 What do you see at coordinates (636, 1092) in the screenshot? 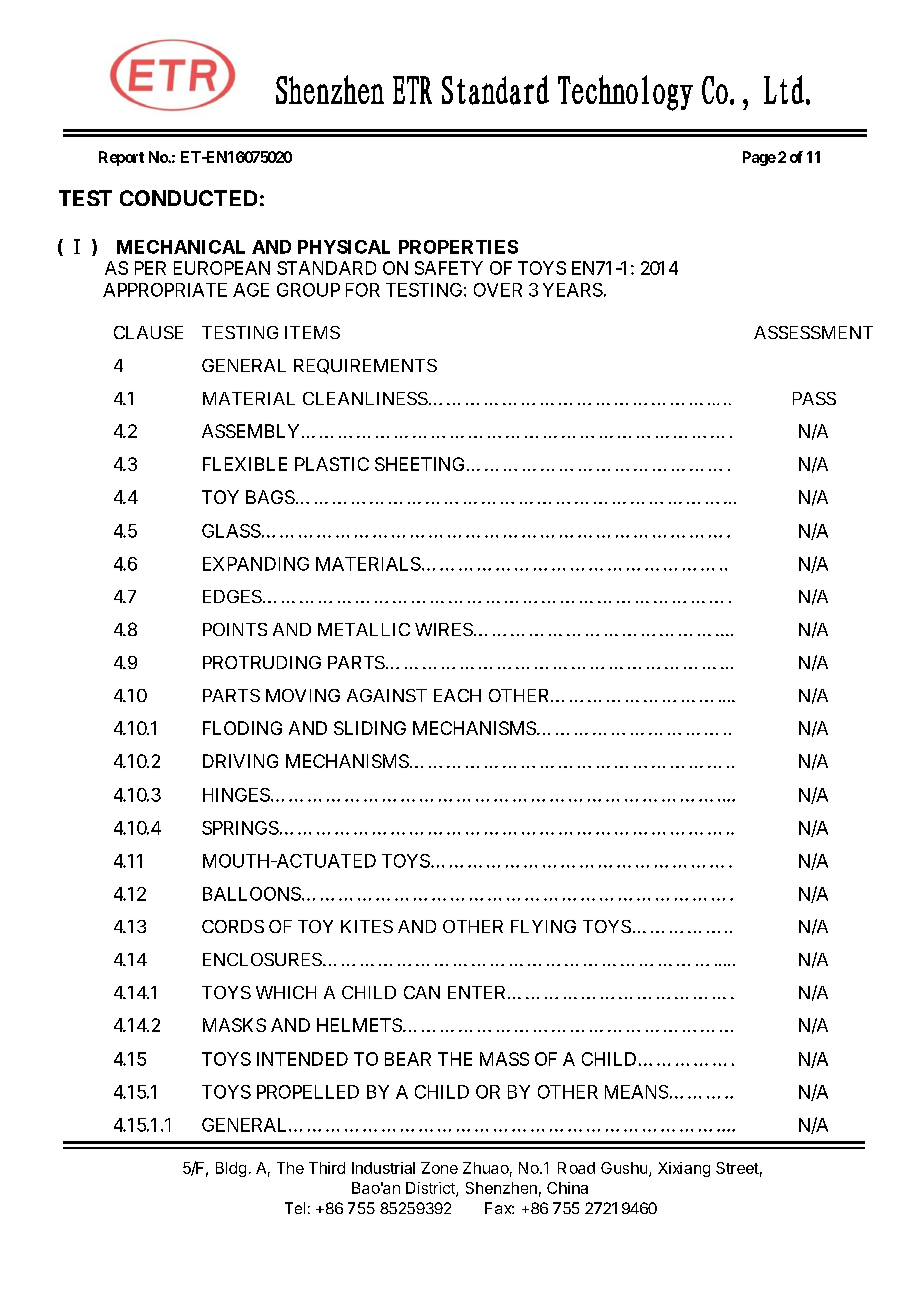
I see `MEANS` at bounding box center [636, 1092].
